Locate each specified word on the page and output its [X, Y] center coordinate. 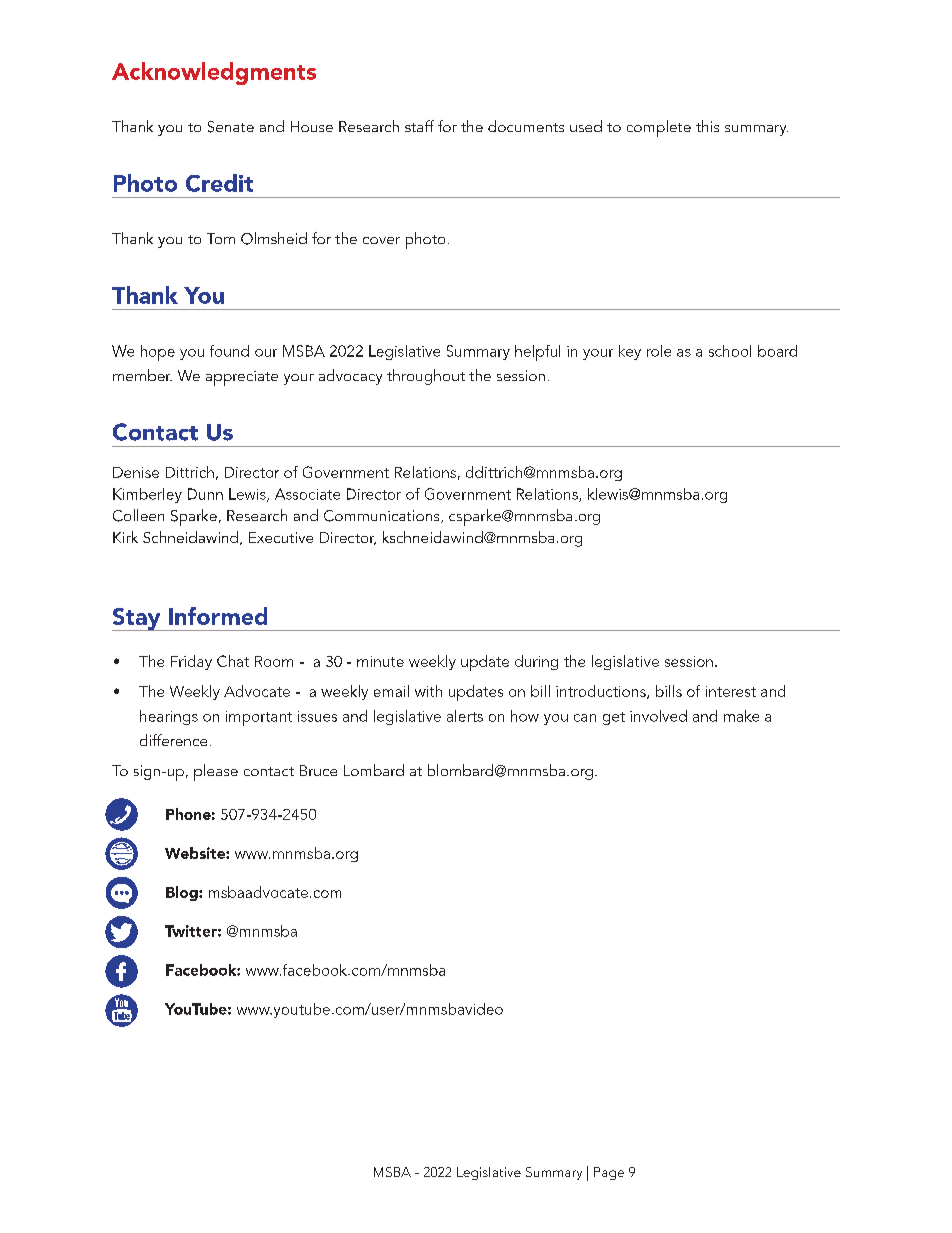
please [216, 772]
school [730, 351]
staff [419, 126]
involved [658, 716]
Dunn [205, 494]
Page [609, 1173]
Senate [231, 127]
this [707, 126]
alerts [465, 716]
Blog [183, 893]
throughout [426, 377]
